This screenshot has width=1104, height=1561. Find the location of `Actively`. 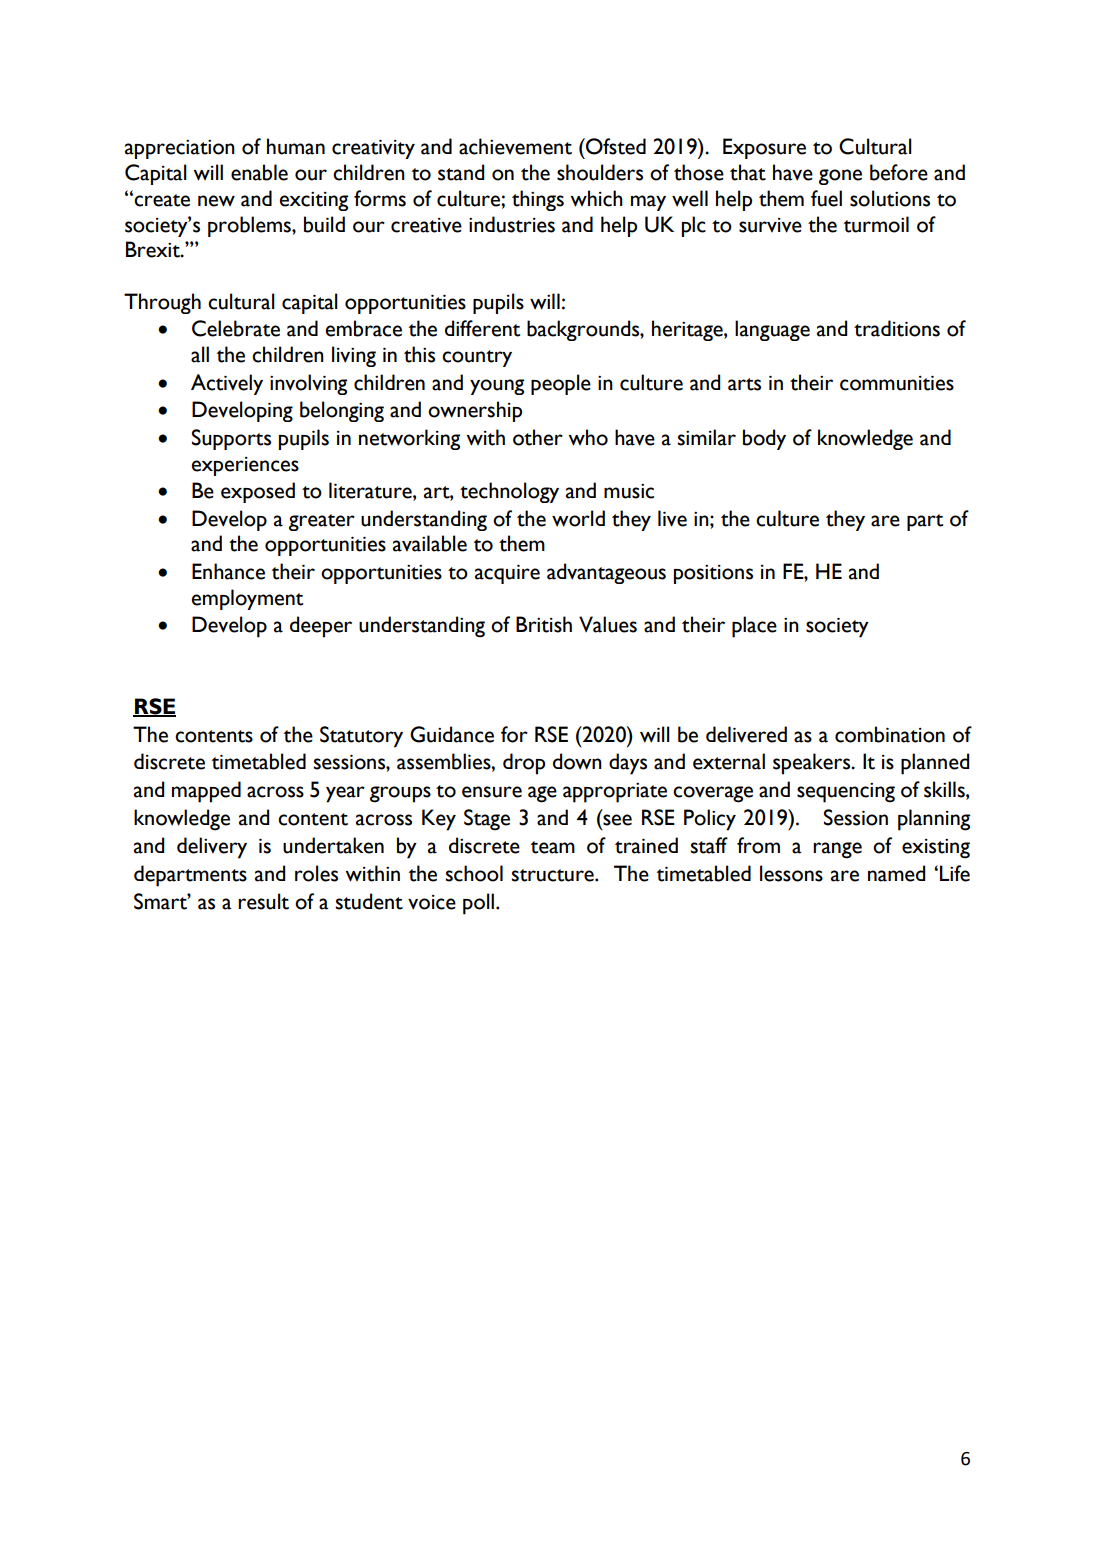

Actively is located at coordinates (227, 384).
